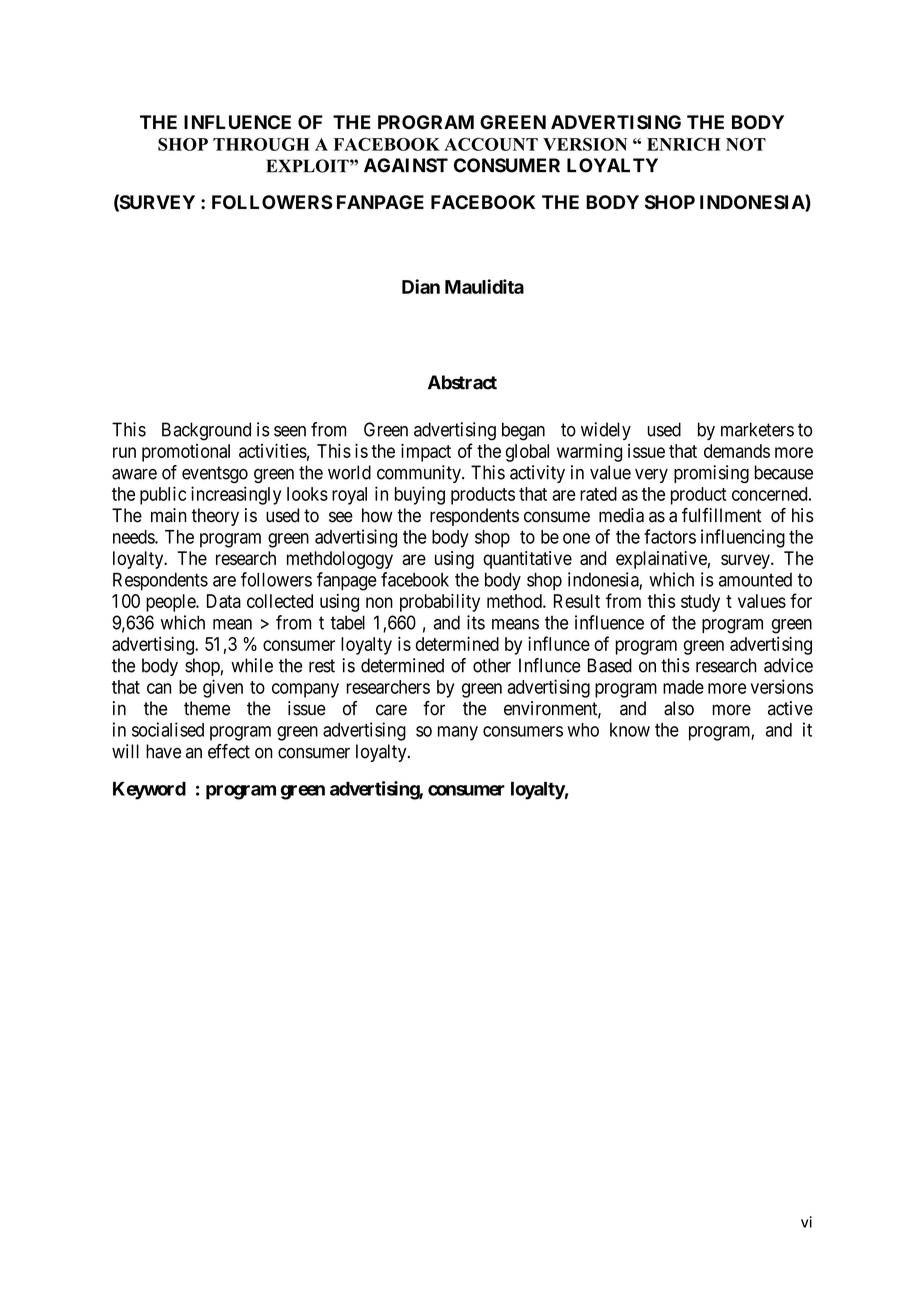 This screenshot has height=1308, width=924. I want to click on marketers, so click(757, 429).
